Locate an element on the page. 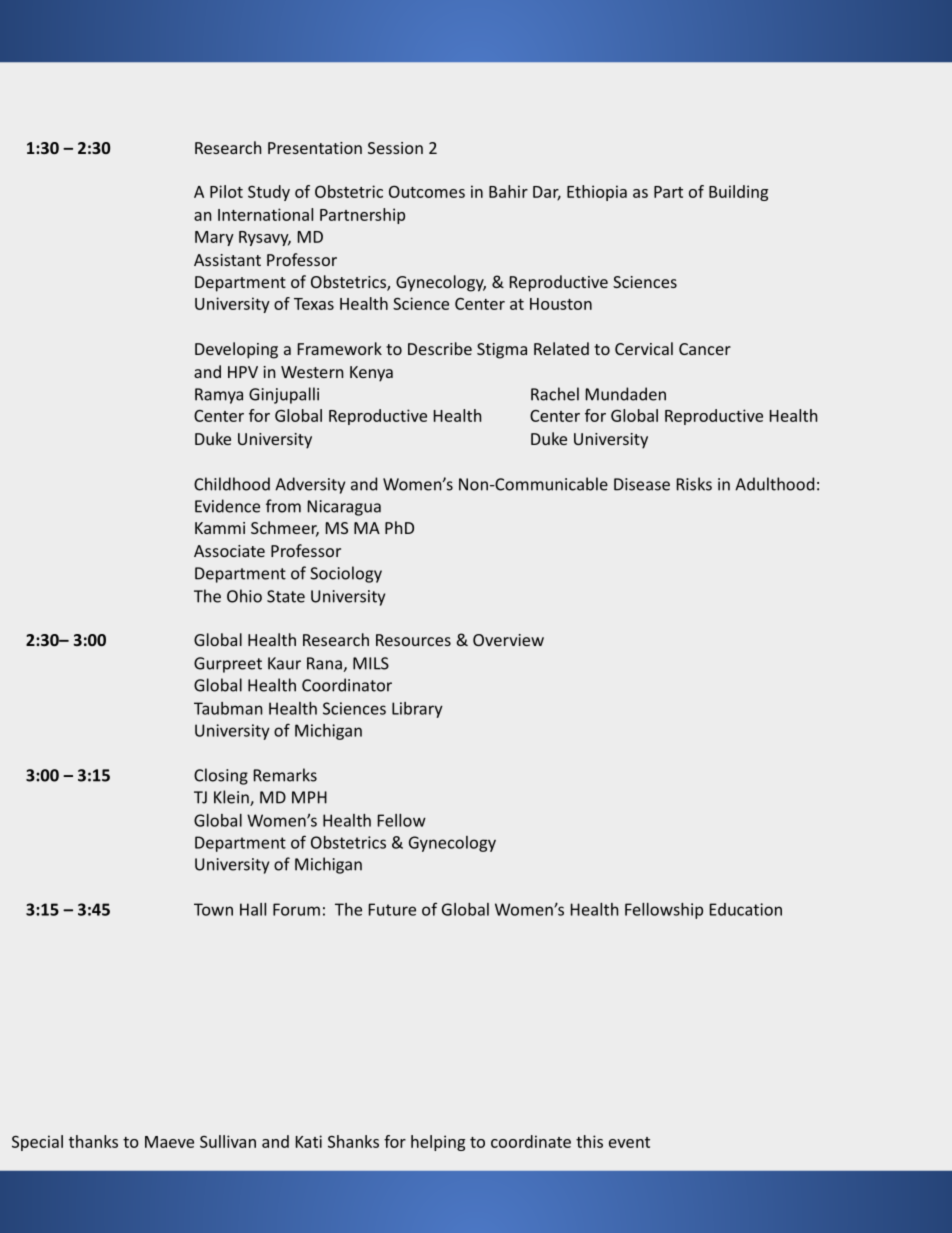  Future is located at coordinates (392, 909).
